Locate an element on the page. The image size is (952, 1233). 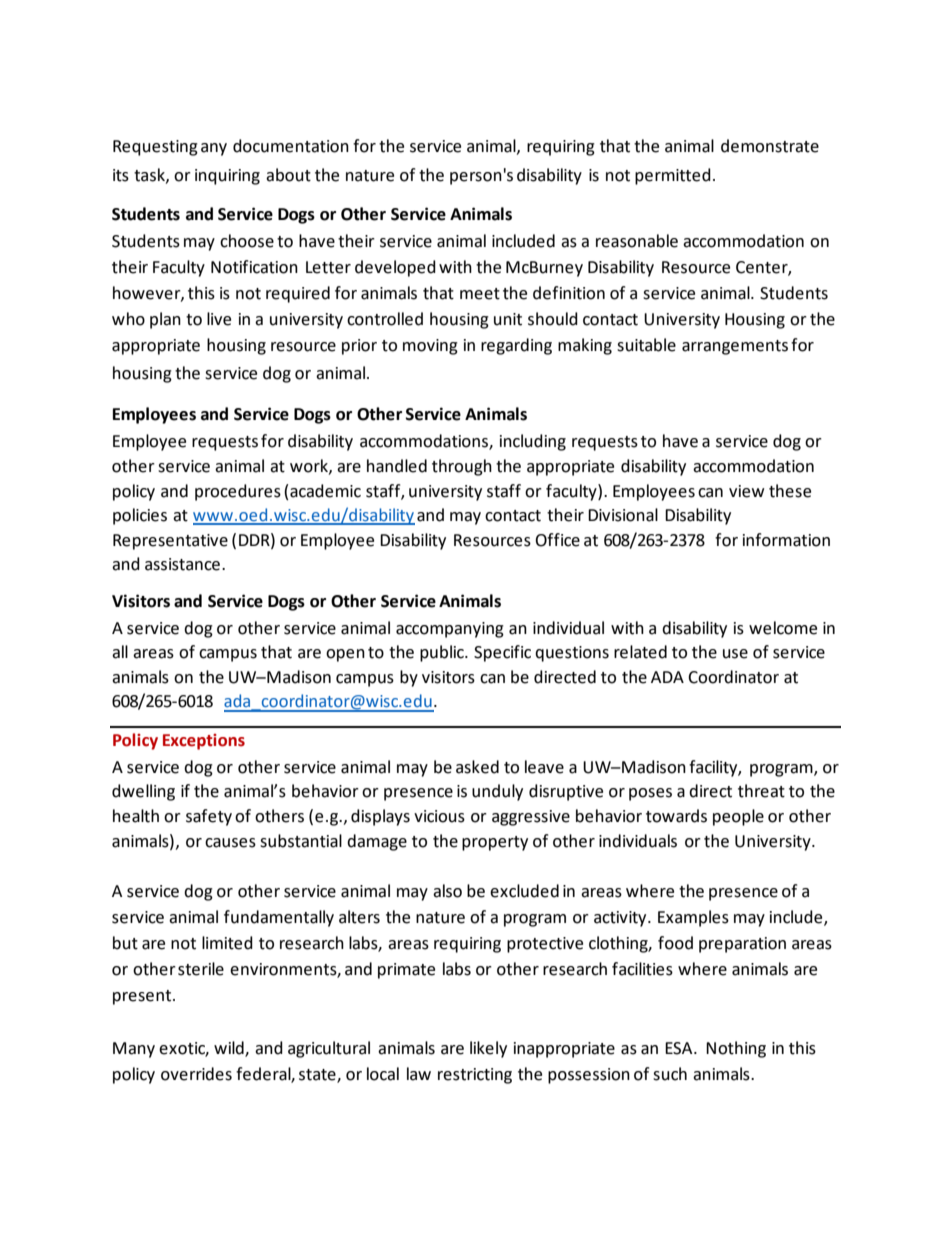
Exceptions is located at coordinates (204, 742).
